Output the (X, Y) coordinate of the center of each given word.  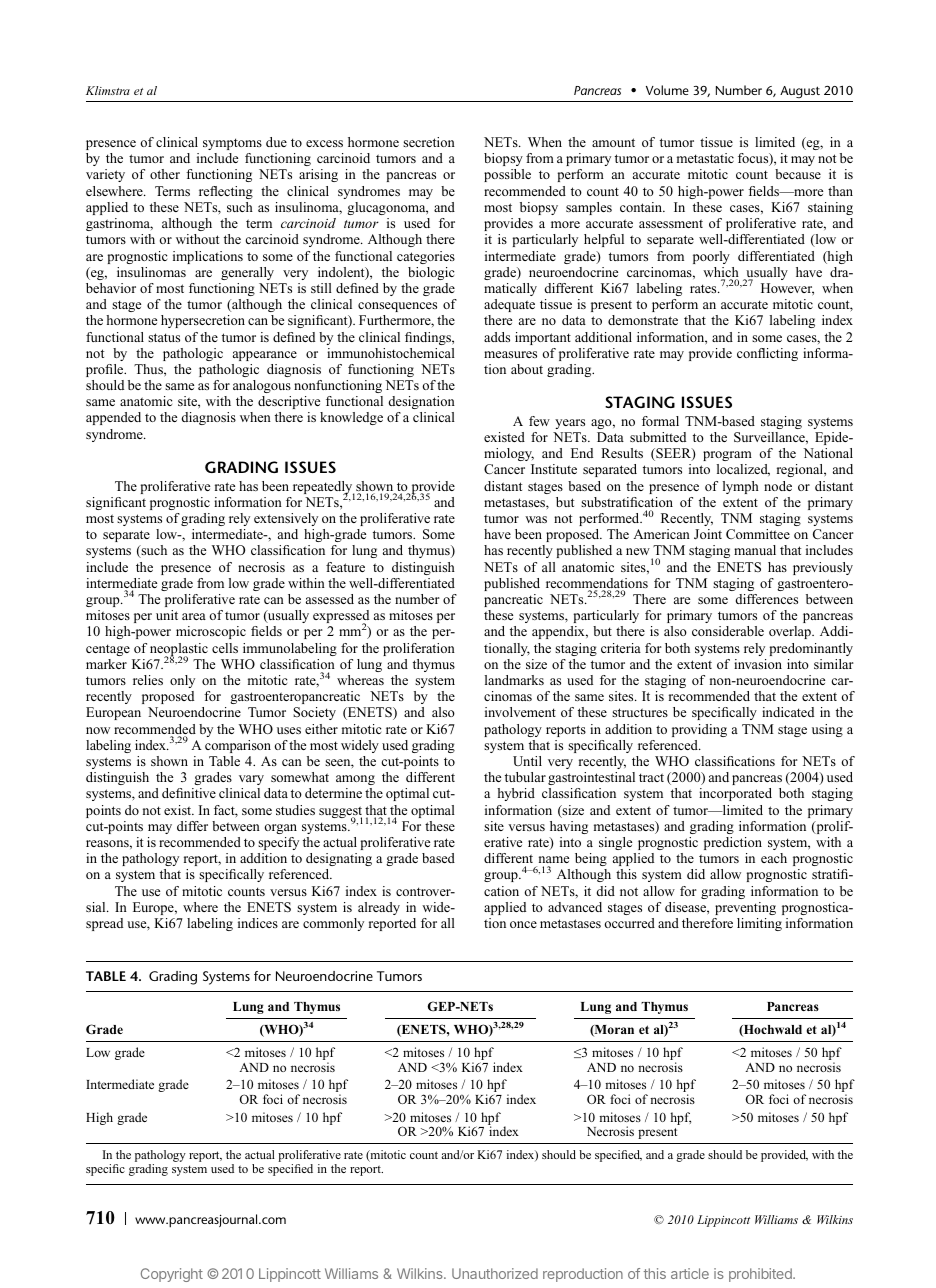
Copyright (172, 1275)
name (554, 859)
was (536, 519)
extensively (286, 519)
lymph (741, 487)
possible (507, 175)
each (774, 858)
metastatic (705, 158)
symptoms (232, 144)
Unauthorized (495, 1273)
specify (278, 843)
